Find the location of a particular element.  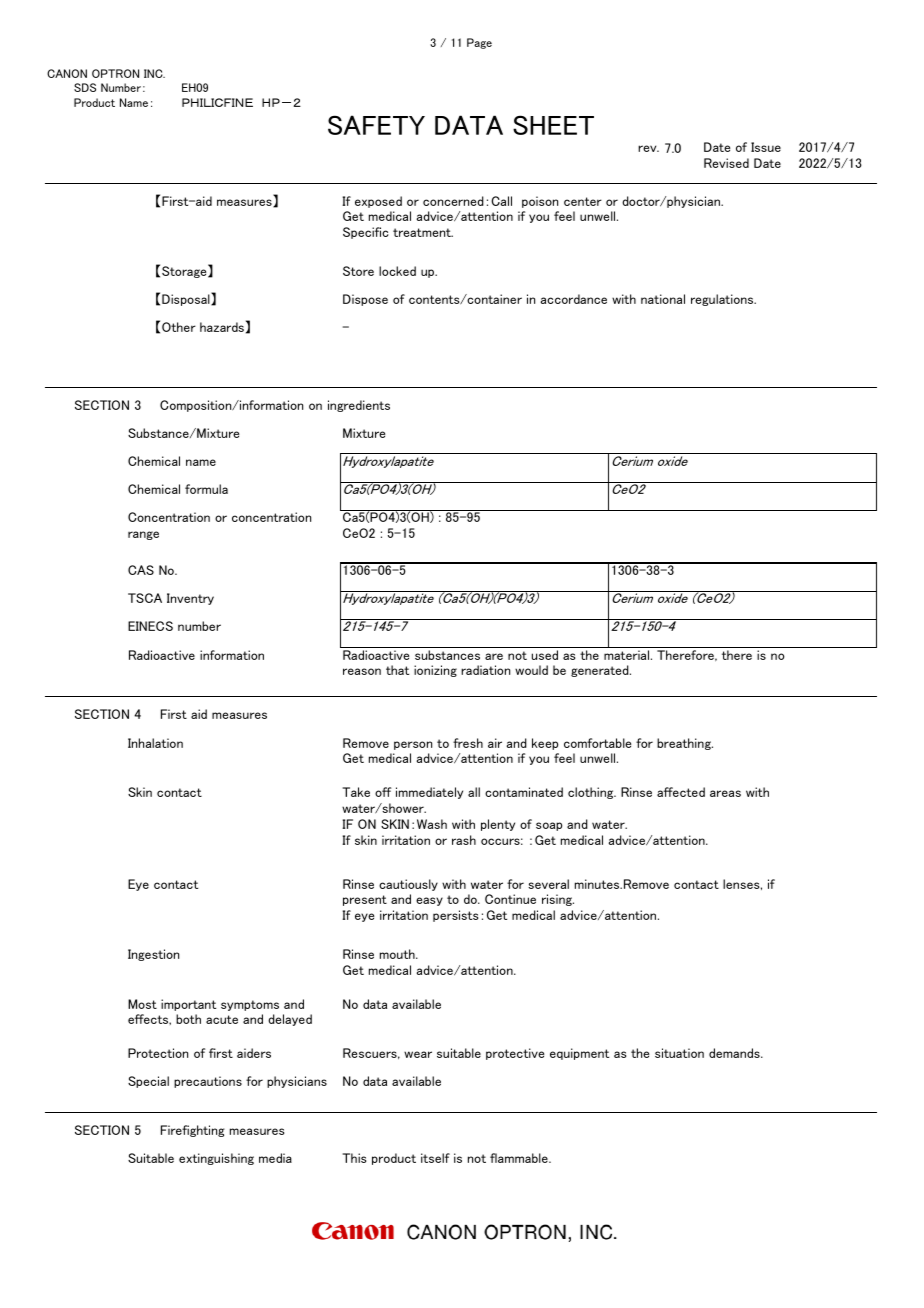

national is located at coordinates (663, 299).
